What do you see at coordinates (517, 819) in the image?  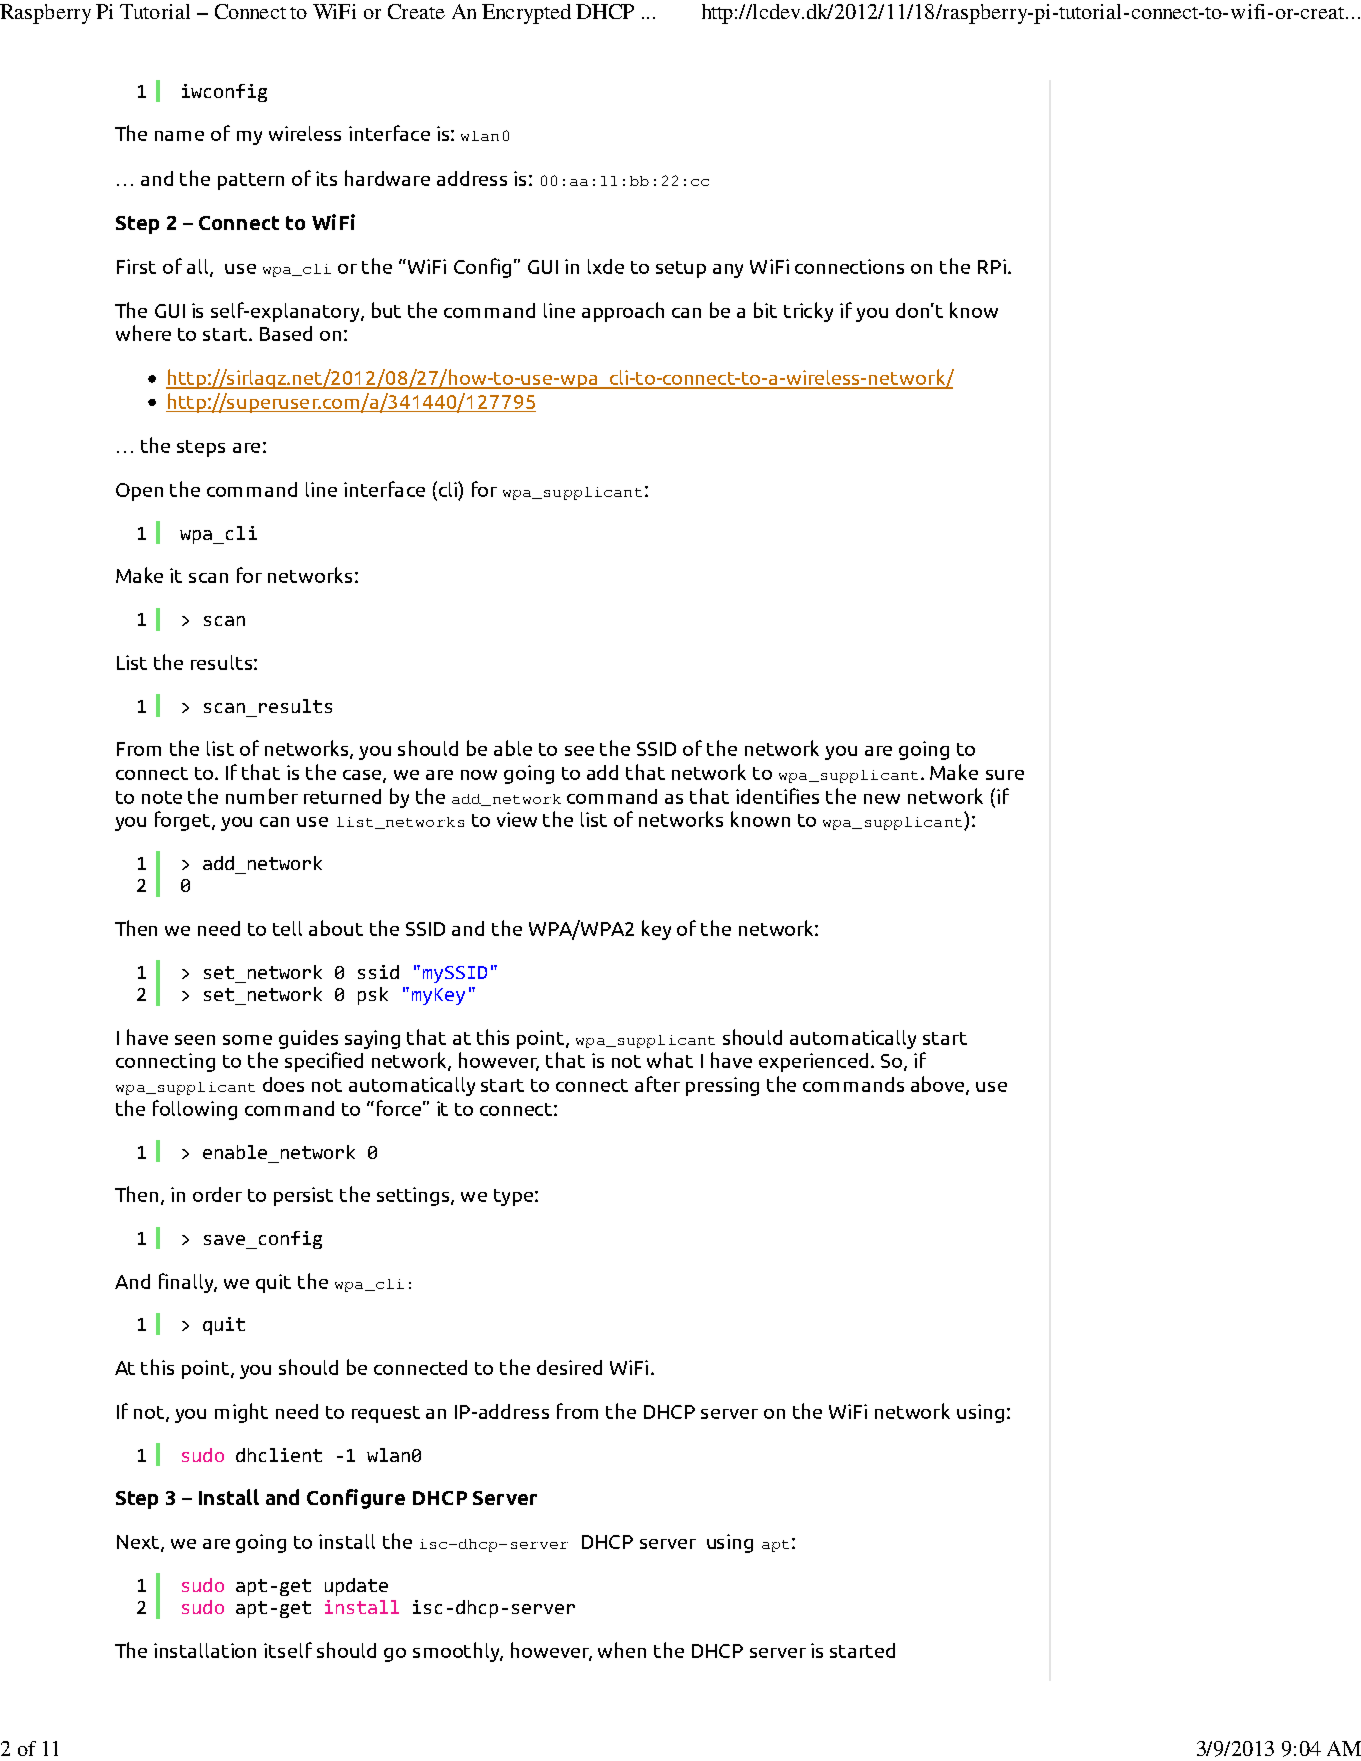 I see `view` at bounding box center [517, 819].
